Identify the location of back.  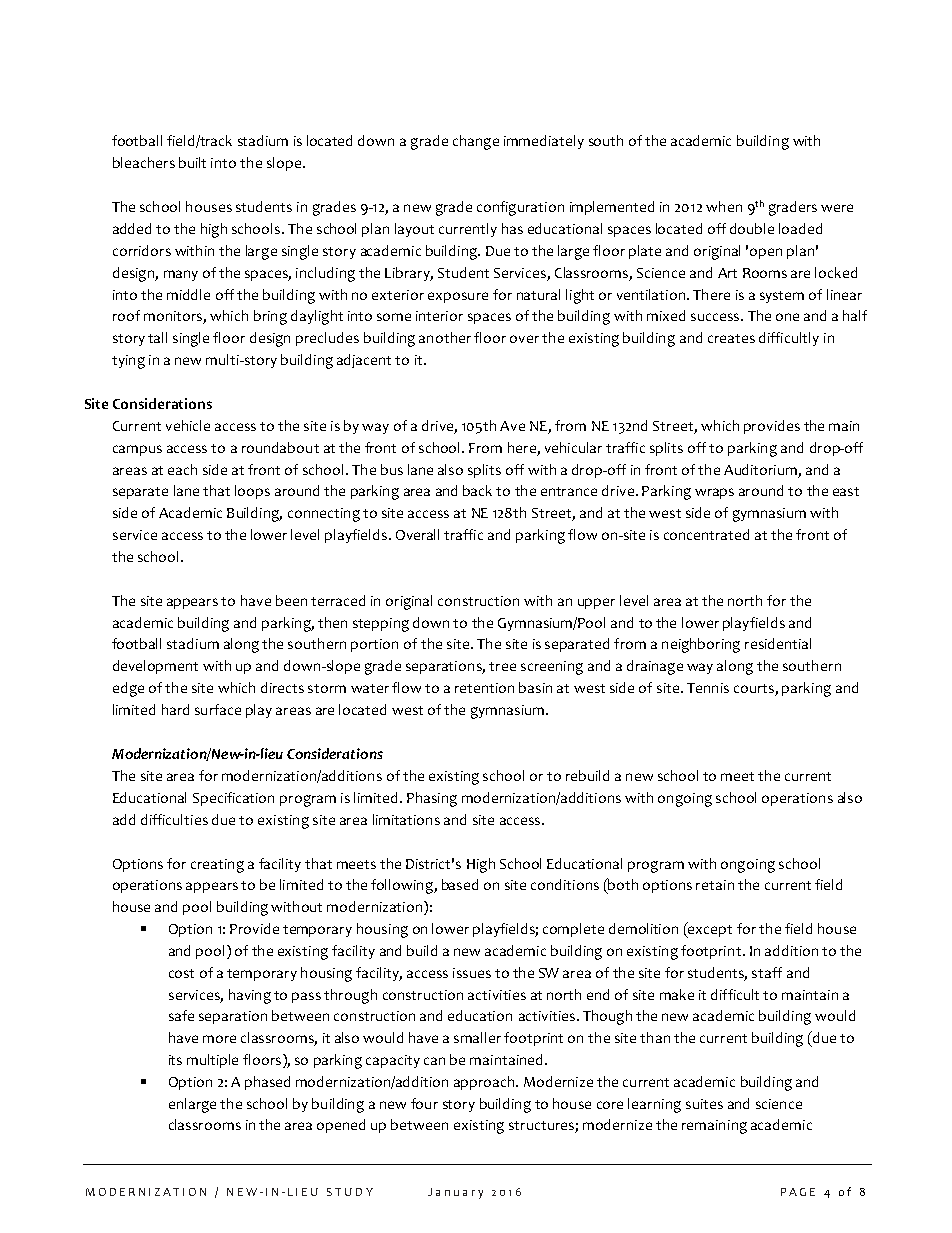
(477, 490).
